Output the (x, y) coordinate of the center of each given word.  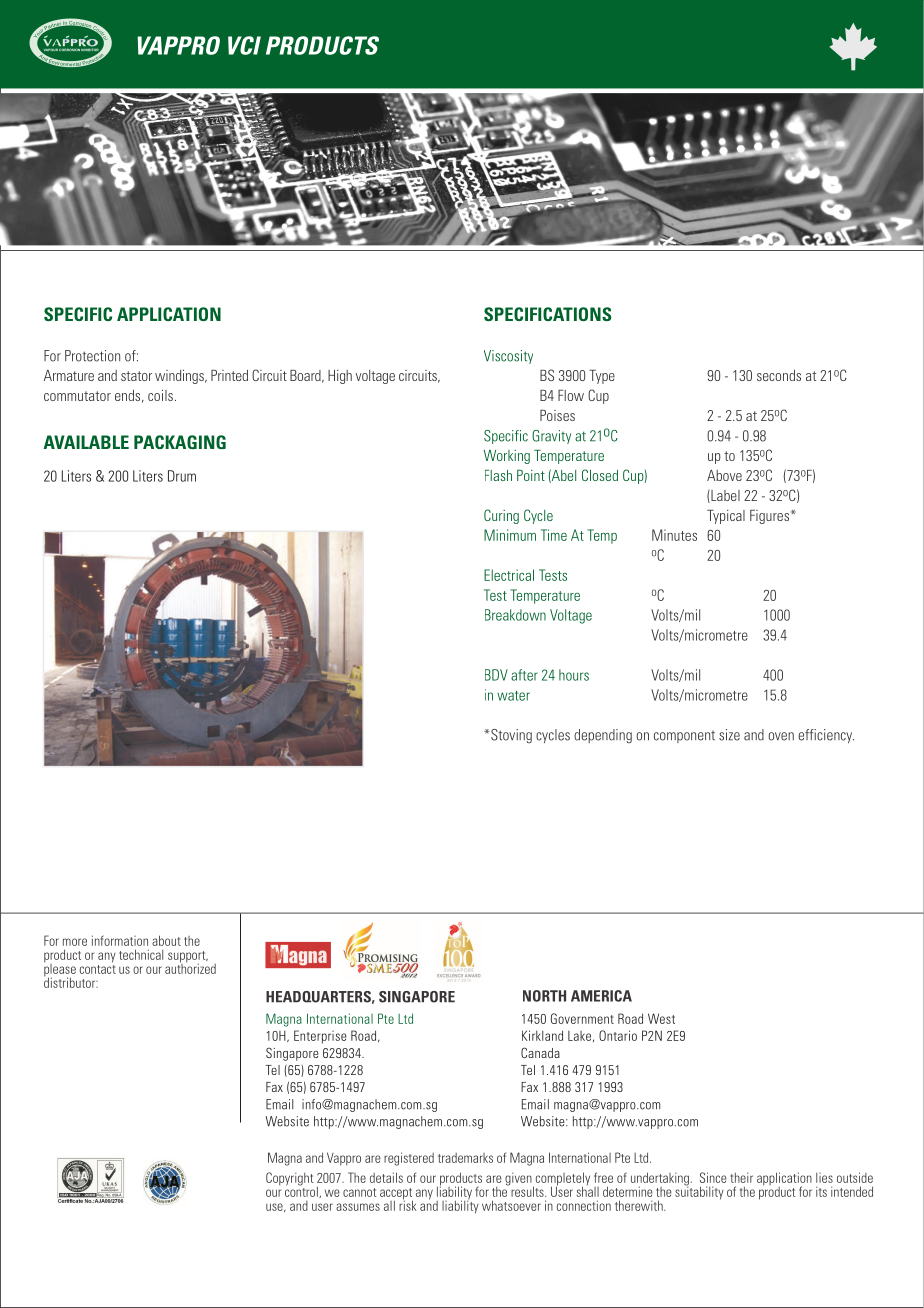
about (166, 940)
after (524, 675)
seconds (779, 375)
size (729, 735)
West (661, 1018)
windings (180, 377)
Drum (182, 476)
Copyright (290, 1179)
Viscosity (508, 357)
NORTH (544, 996)
